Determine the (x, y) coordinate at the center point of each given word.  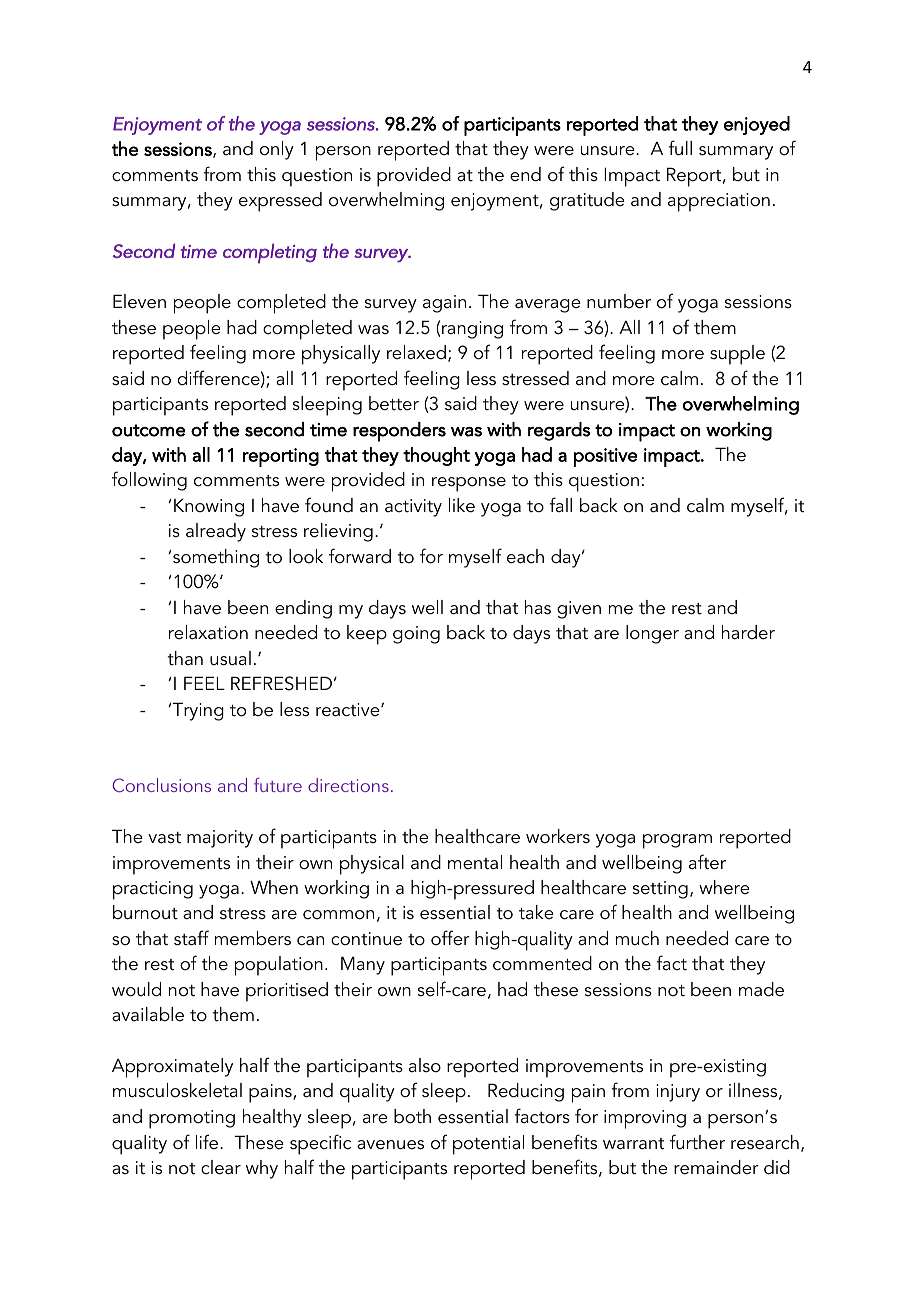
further (697, 1142)
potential (488, 1145)
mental (475, 862)
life (208, 1142)
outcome (148, 430)
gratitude (587, 201)
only (277, 150)
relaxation (208, 632)
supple (737, 355)
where (724, 887)
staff (191, 938)
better (394, 403)
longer (652, 634)
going (416, 635)
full (680, 148)
